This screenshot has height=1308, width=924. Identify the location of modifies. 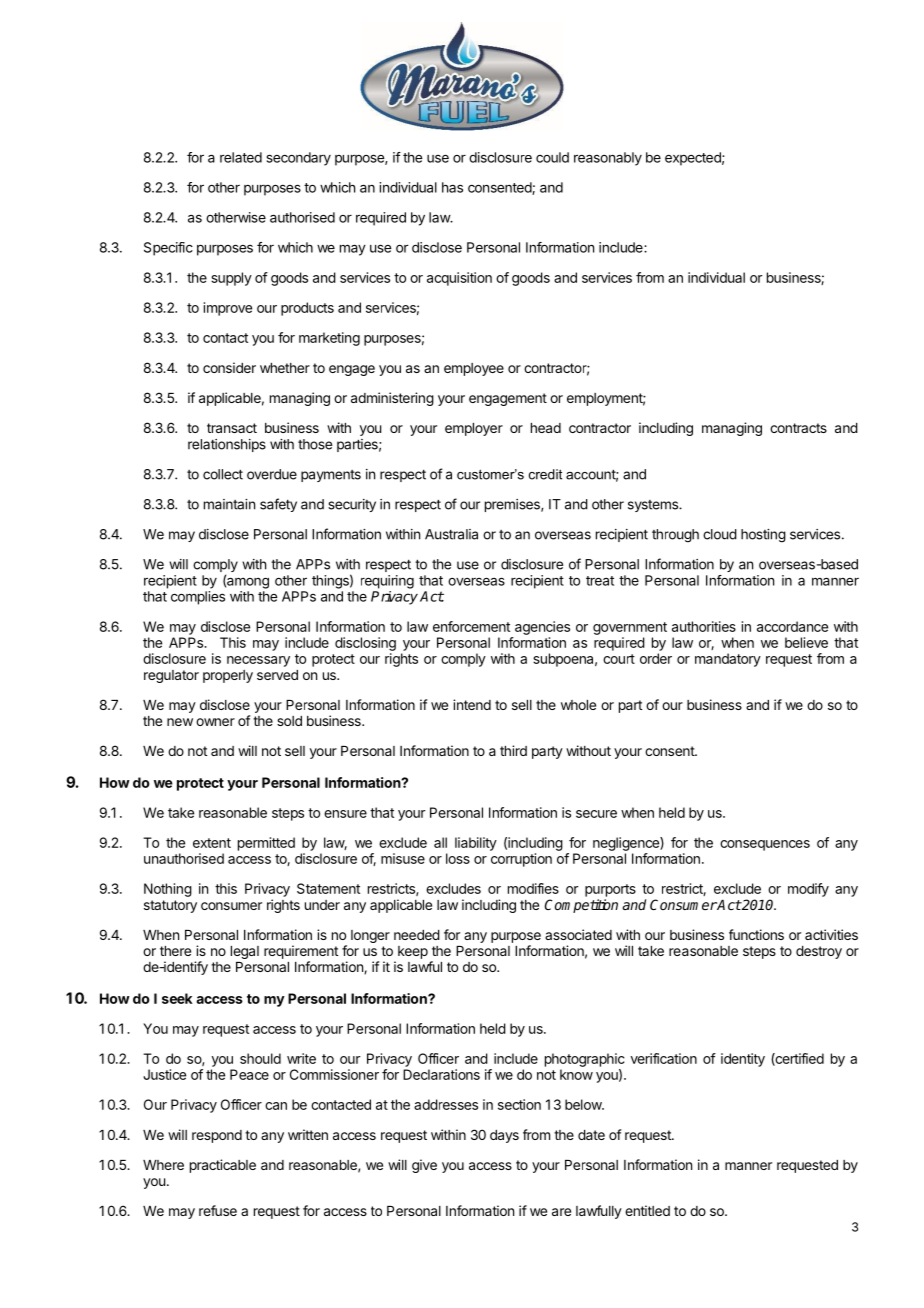
(533, 888).
